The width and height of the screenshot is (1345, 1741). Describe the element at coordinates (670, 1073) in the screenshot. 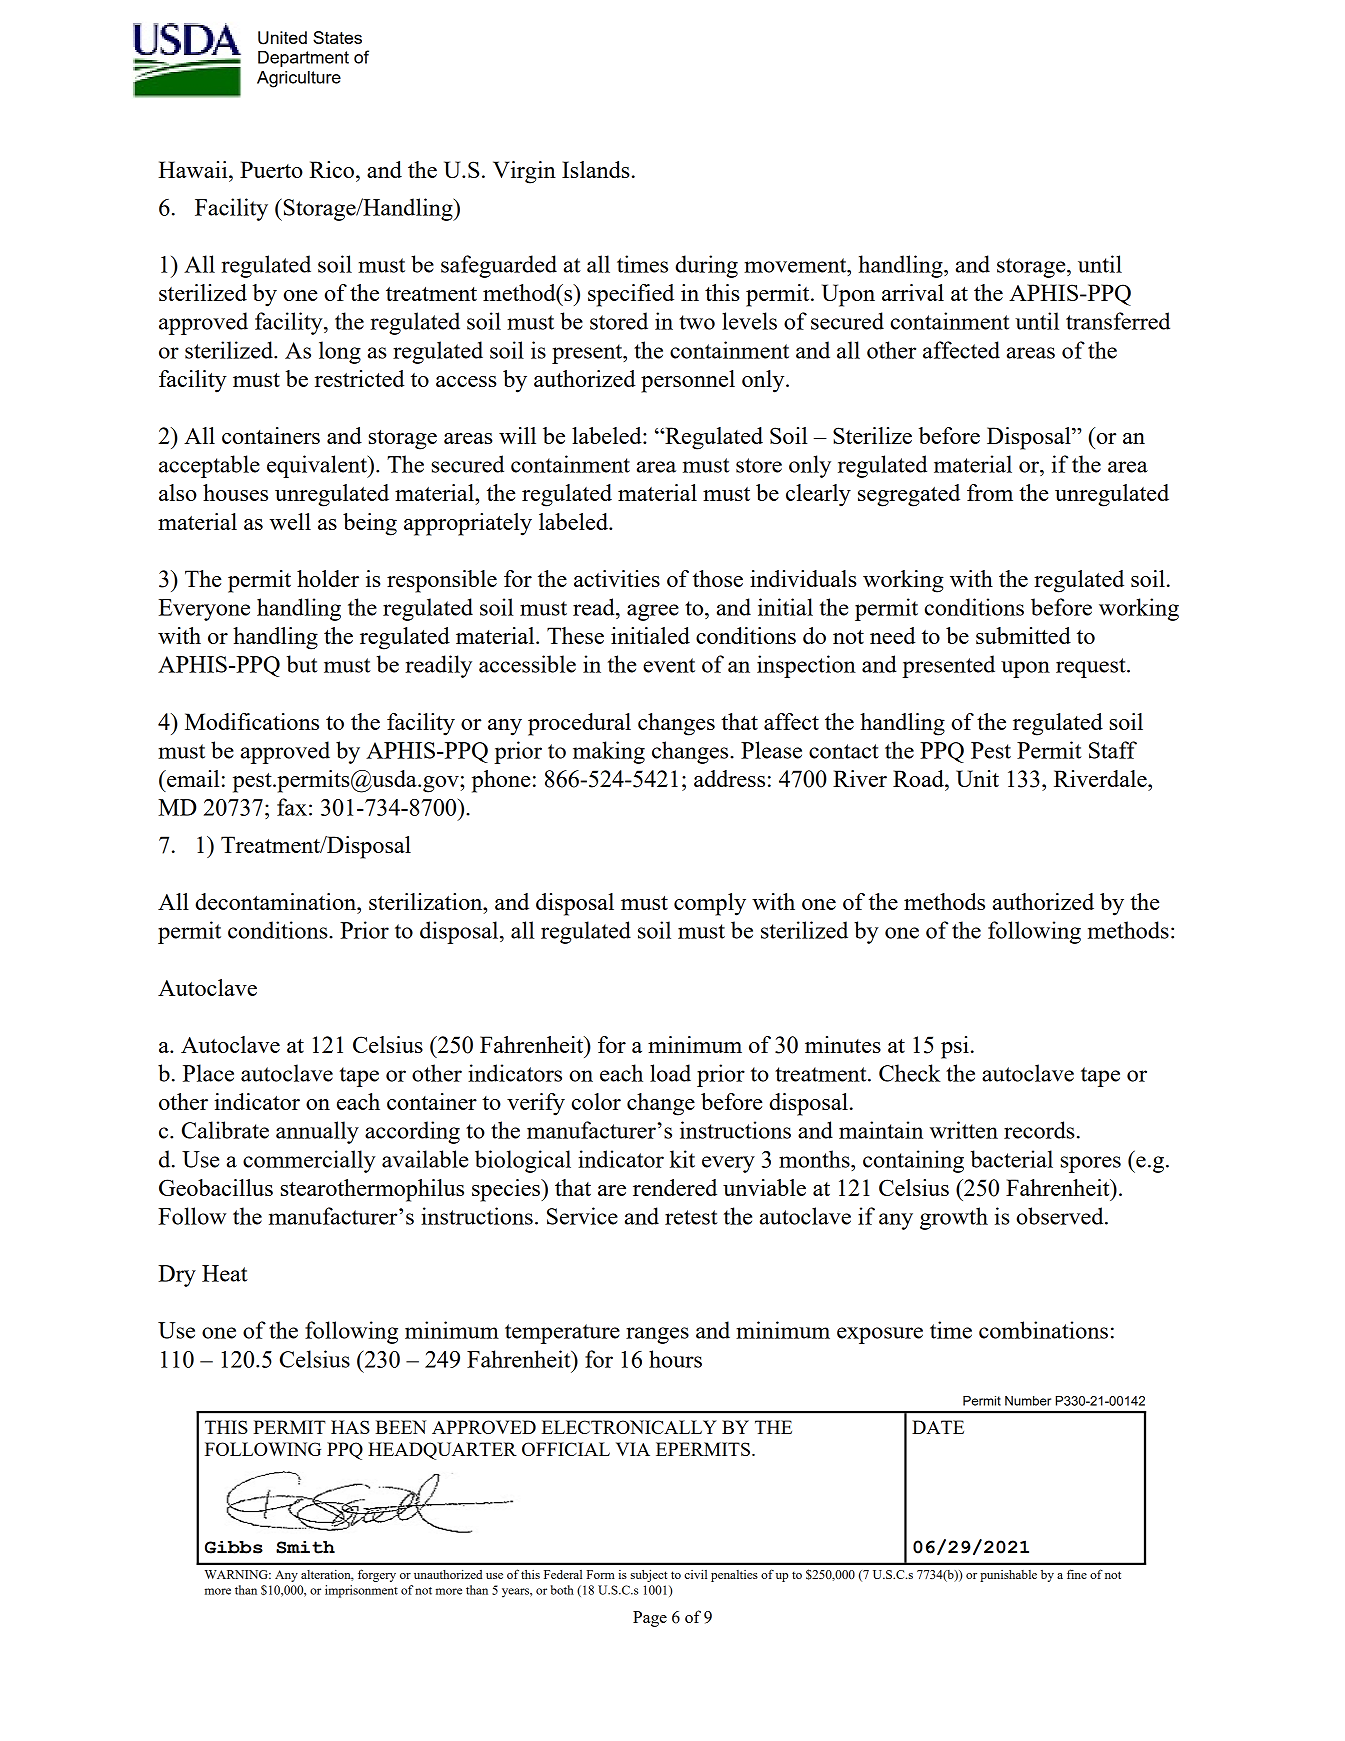

I see `load` at that location.
